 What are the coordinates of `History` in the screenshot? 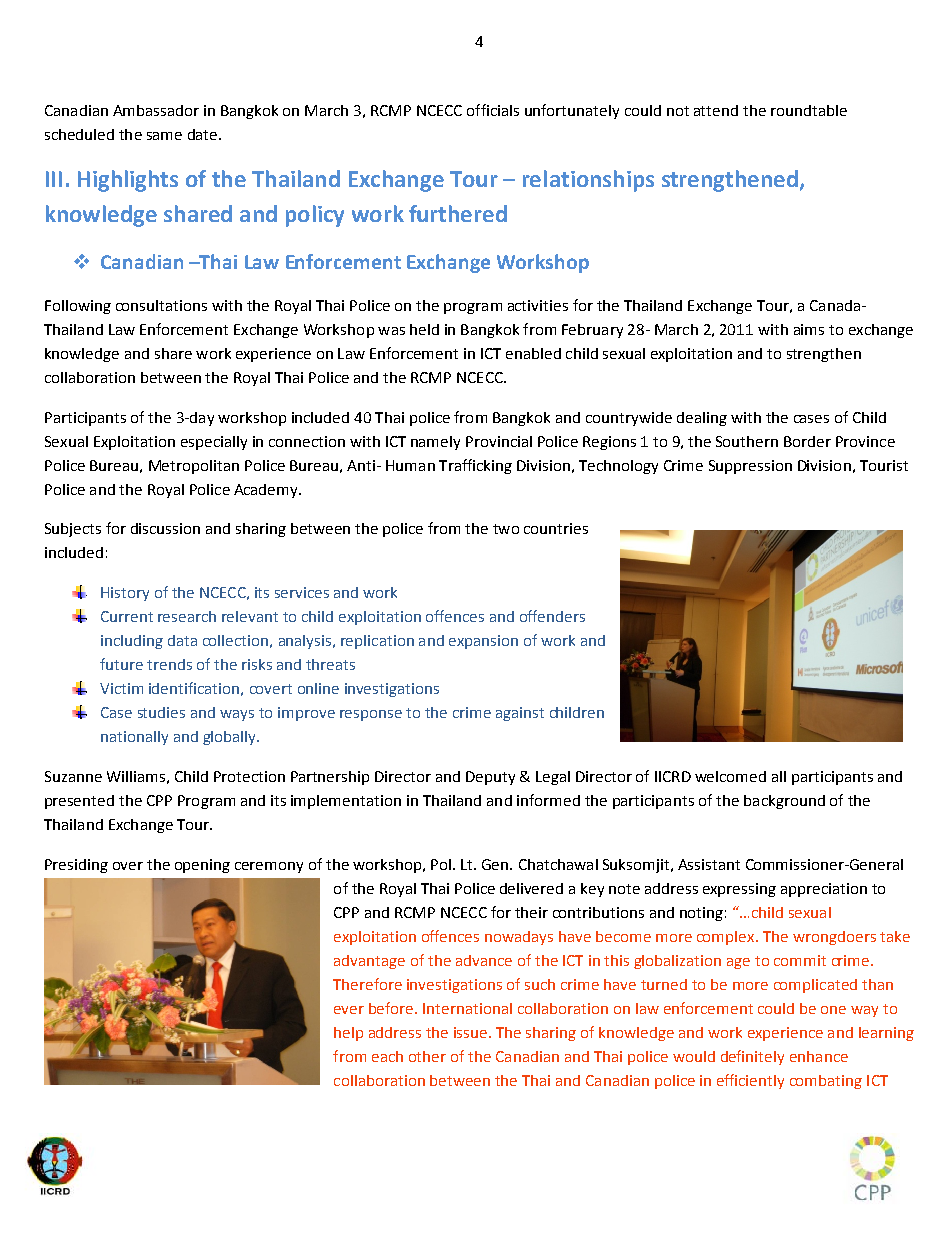 It's located at (125, 594).
